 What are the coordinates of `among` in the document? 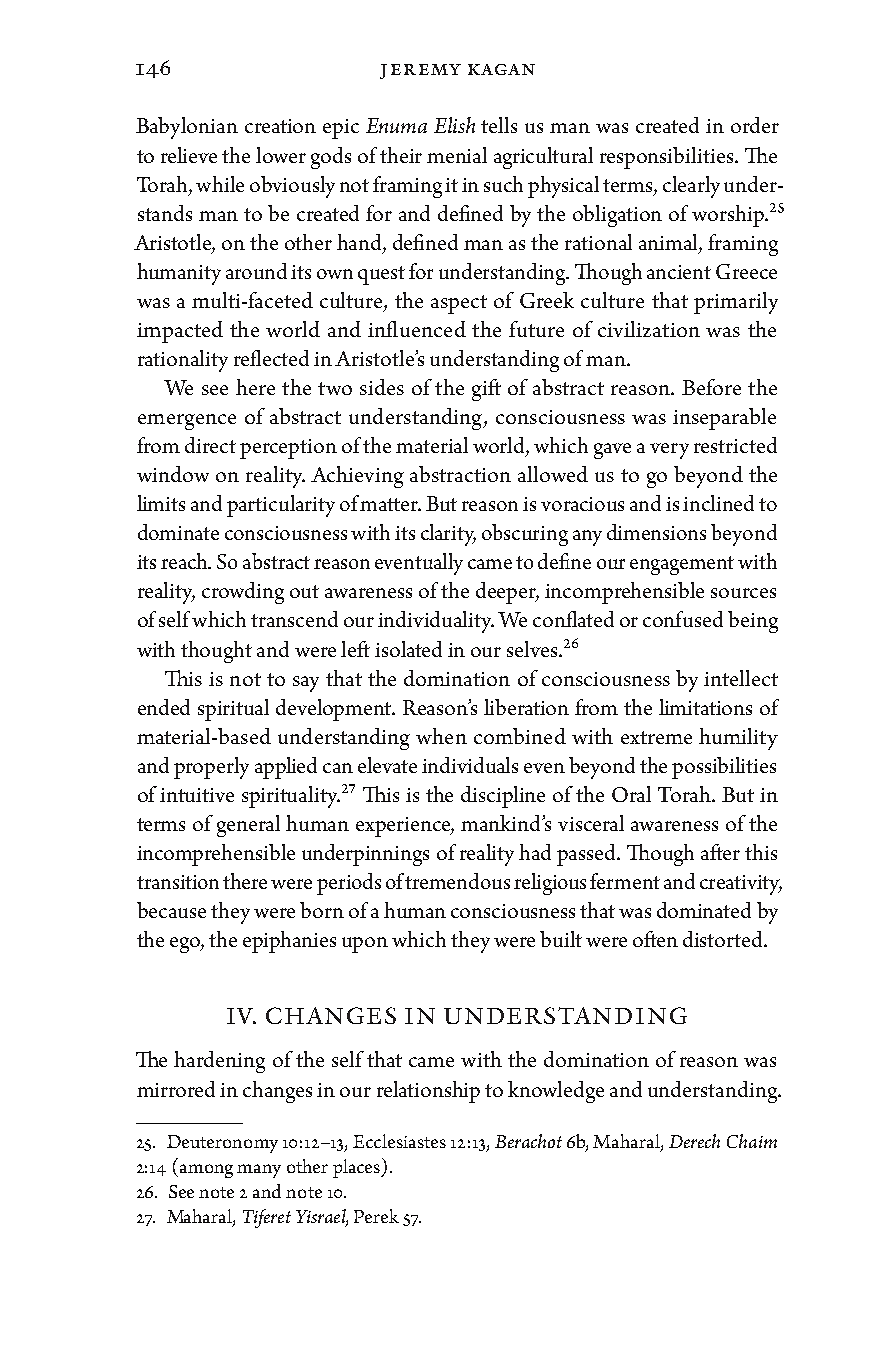 It's located at (206, 1171).
